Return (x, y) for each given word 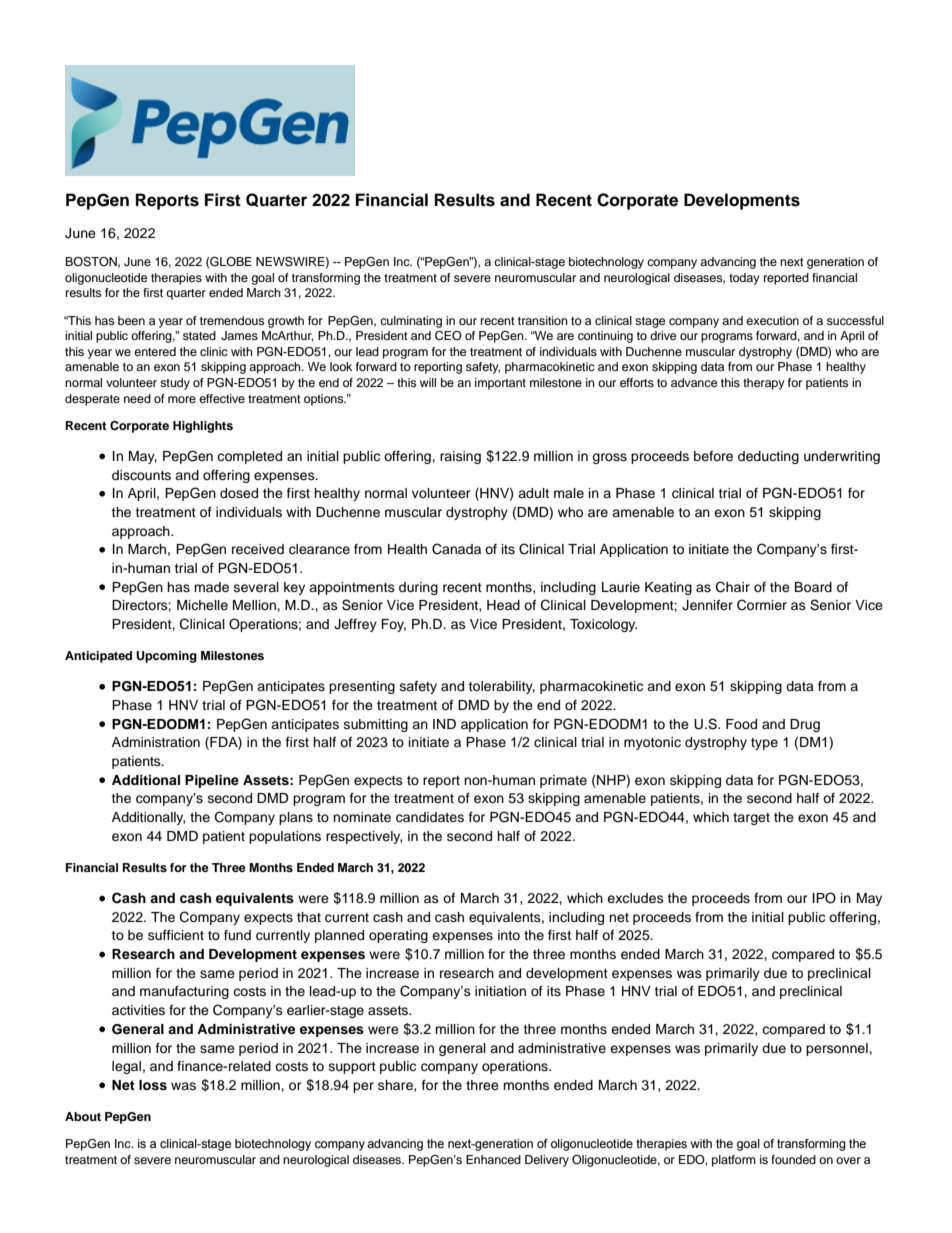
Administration (156, 742)
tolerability (501, 687)
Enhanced (493, 1159)
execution (772, 320)
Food (741, 724)
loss (153, 1085)
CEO (448, 336)
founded (793, 1159)
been (131, 320)
